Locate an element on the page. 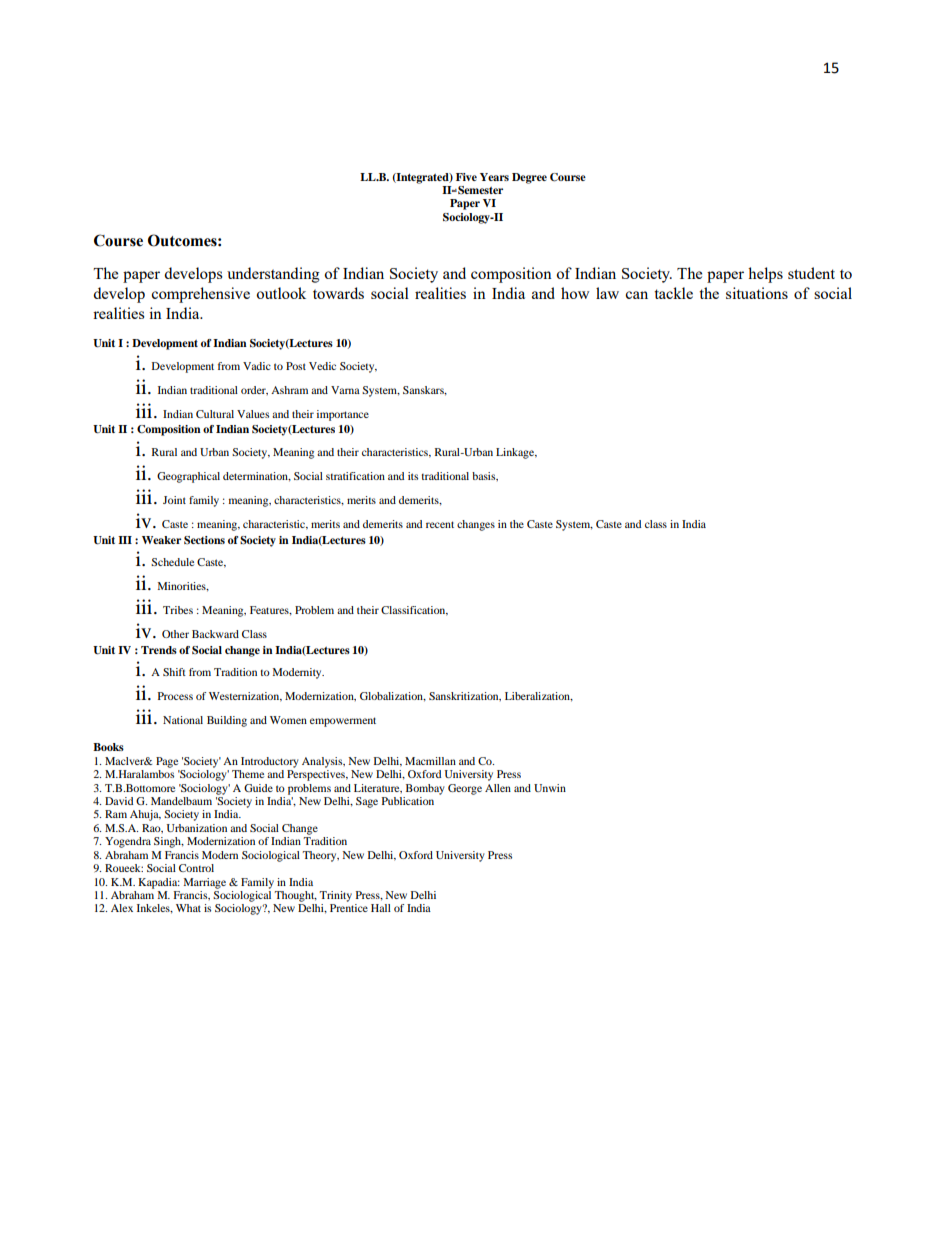 This document has width=952, height=1233. recent is located at coordinates (440, 524).
